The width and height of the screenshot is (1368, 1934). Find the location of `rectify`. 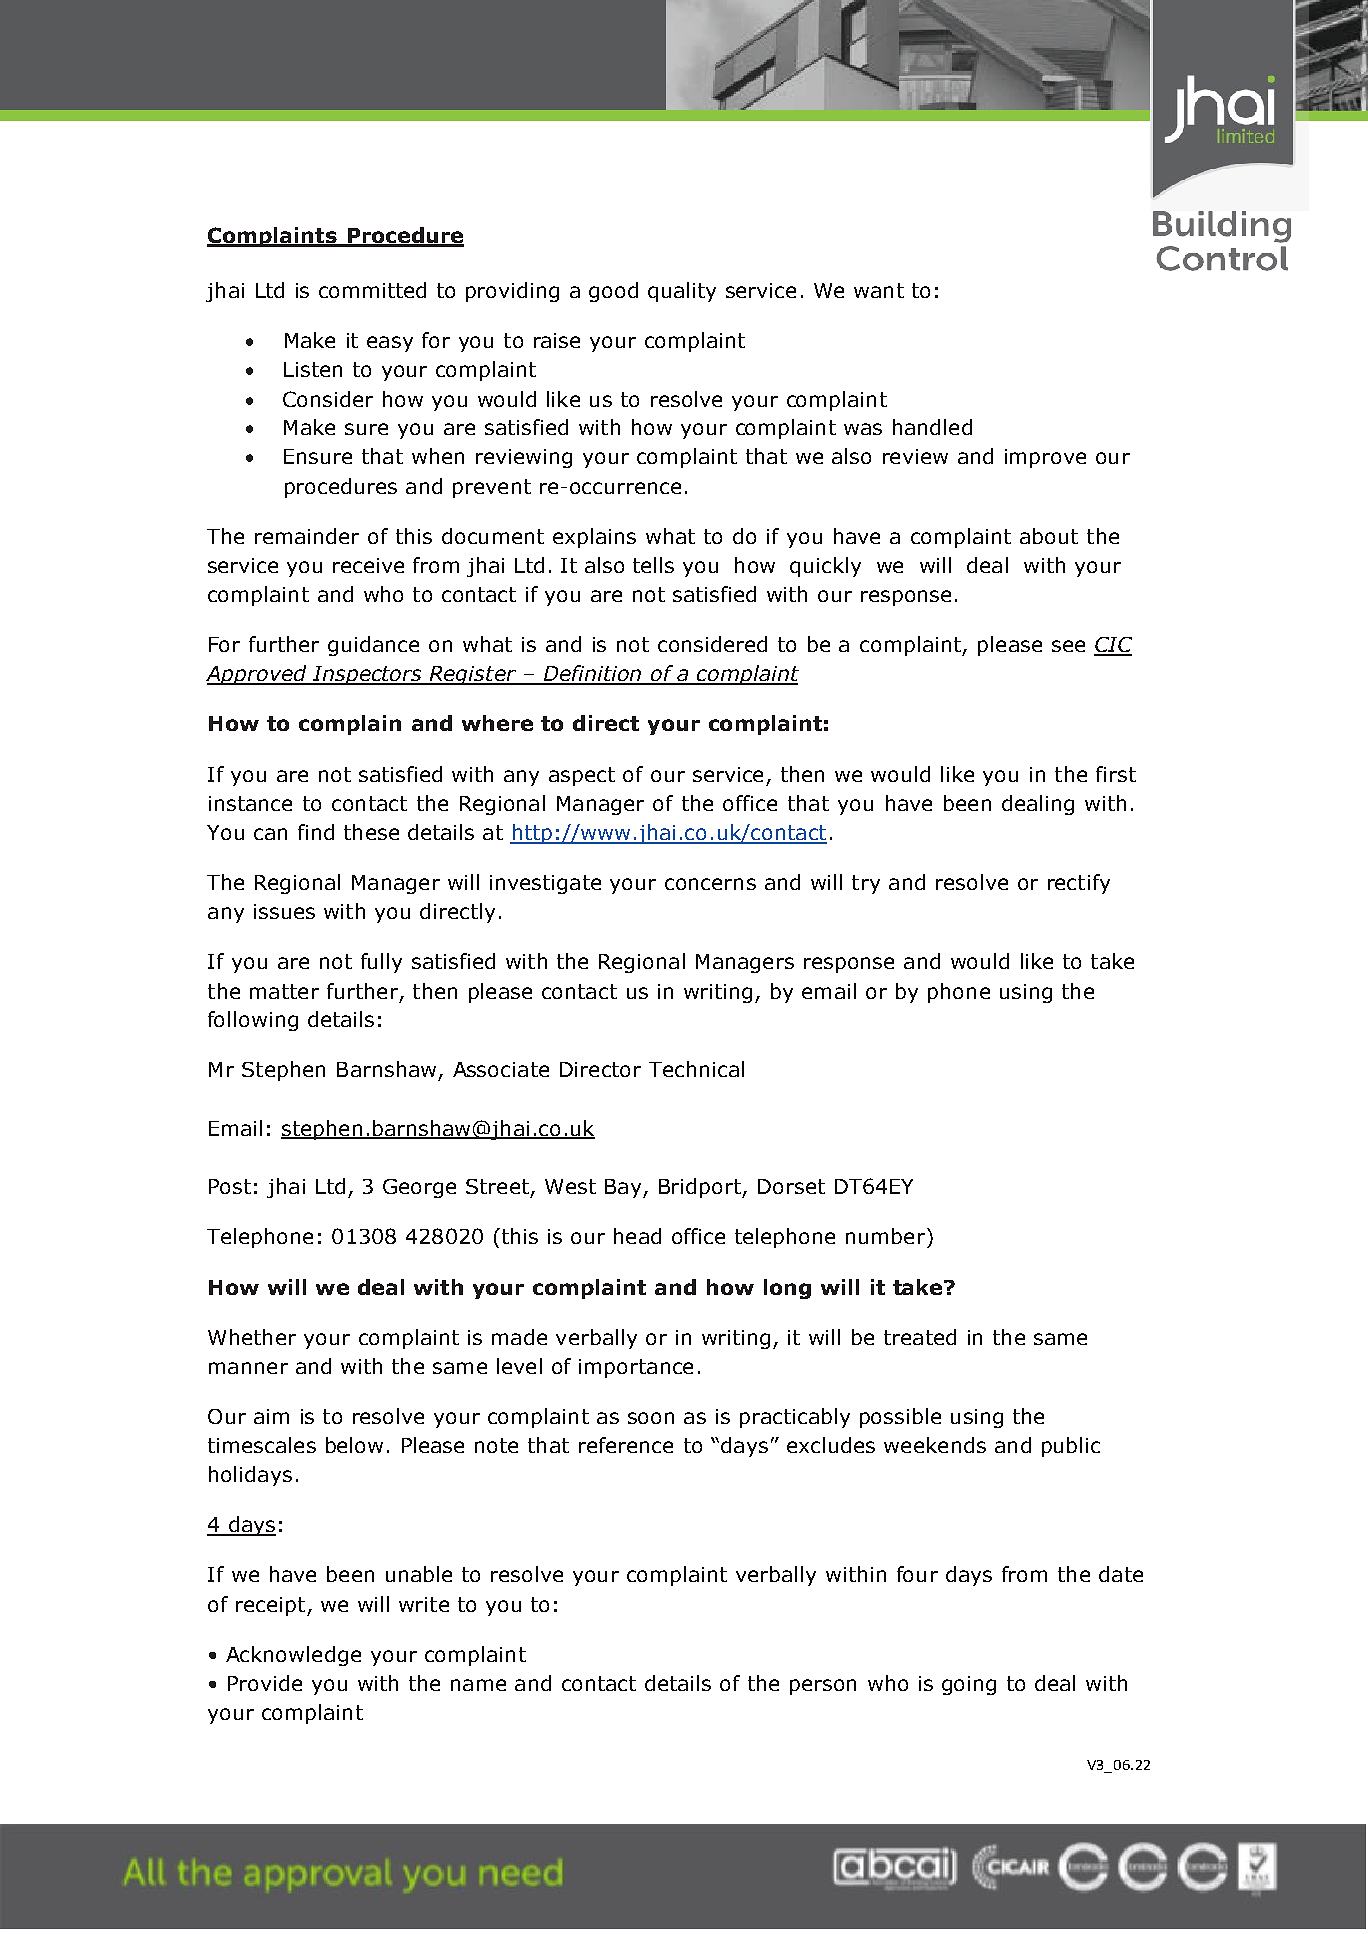

rectify is located at coordinates (1079, 884).
